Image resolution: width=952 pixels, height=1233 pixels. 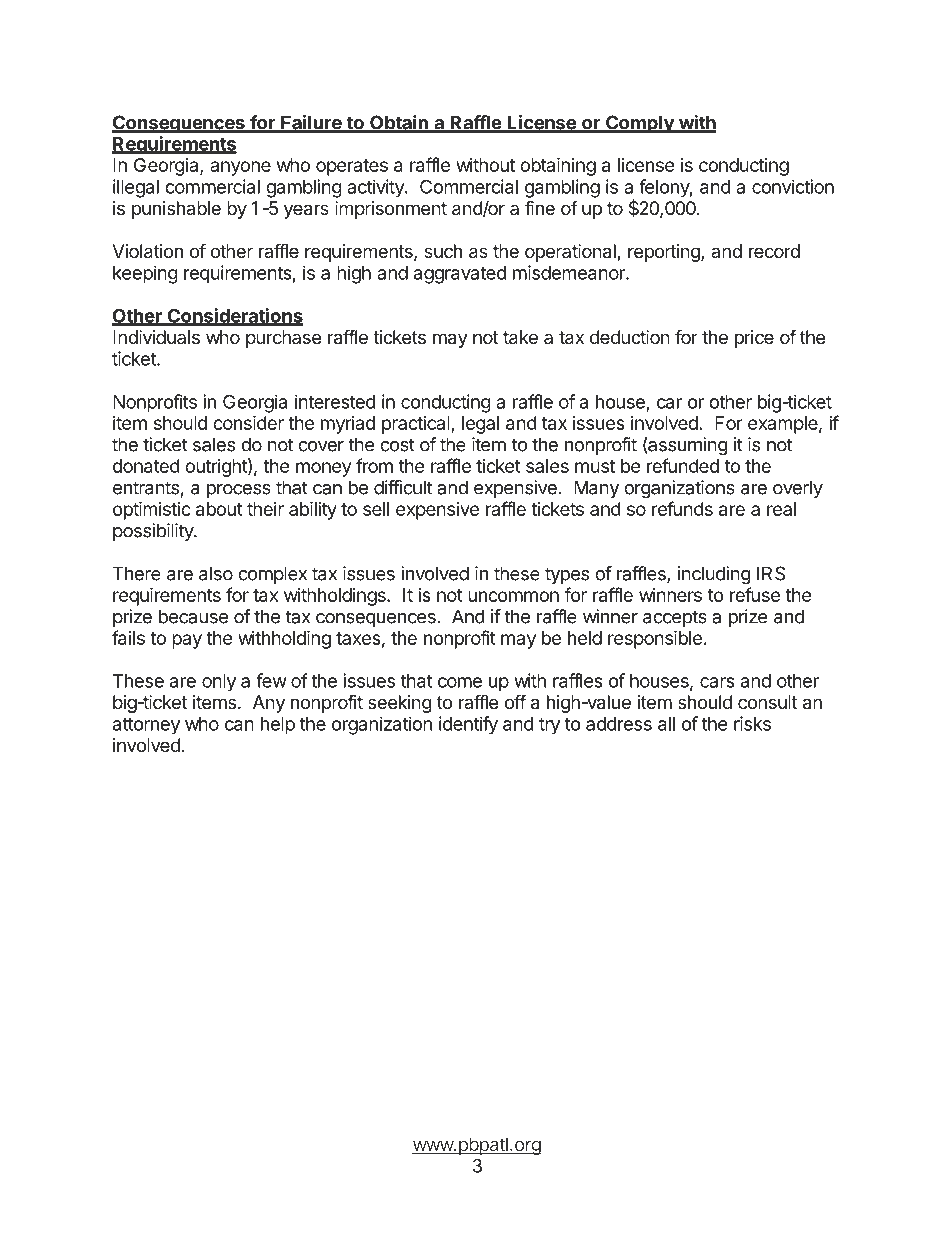 What do you see at coordinates (665, 253) in the screenshot?
I see `reporting` at bounding box center [665, 253].
